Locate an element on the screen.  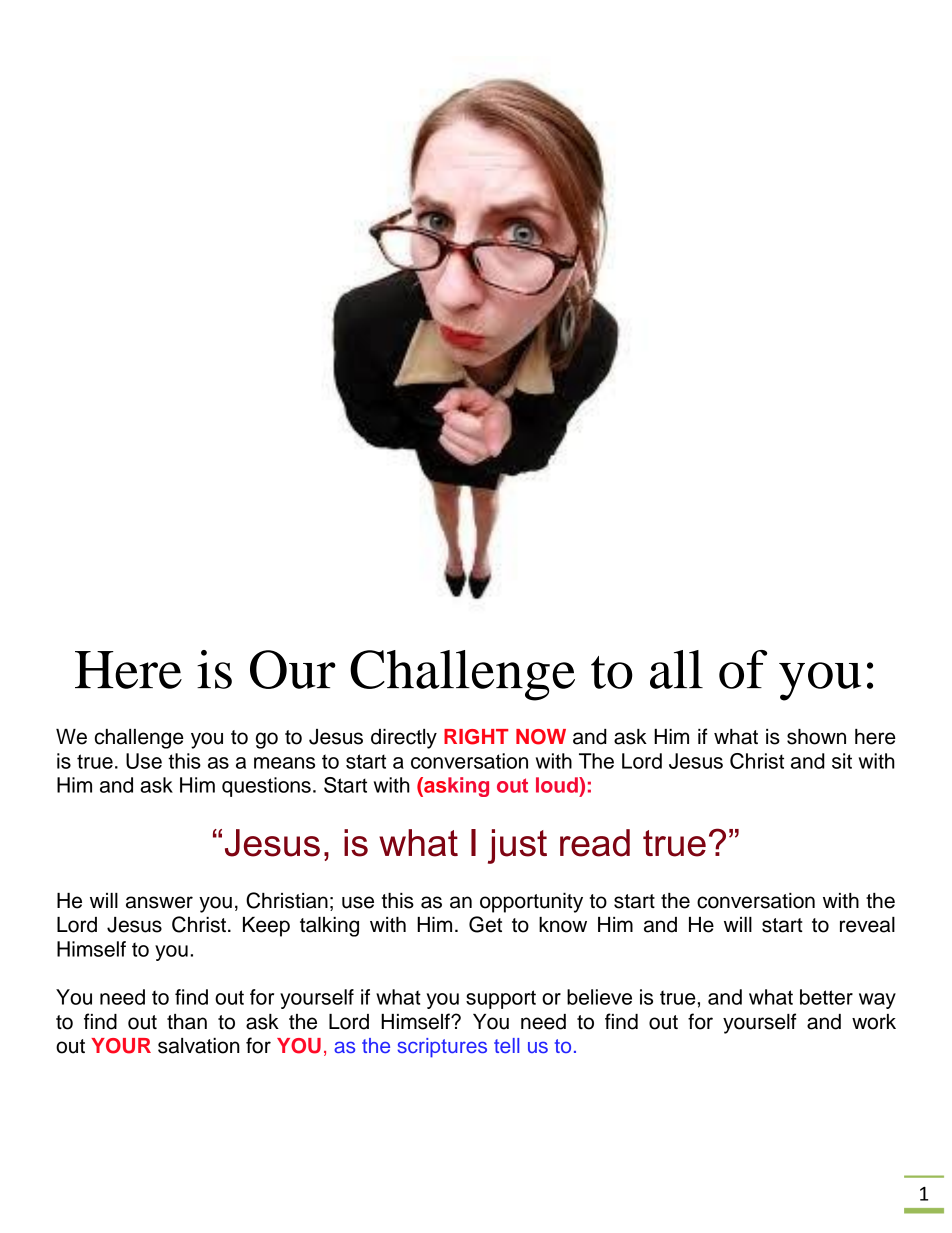
shown is located at coordinates (816, 737).
